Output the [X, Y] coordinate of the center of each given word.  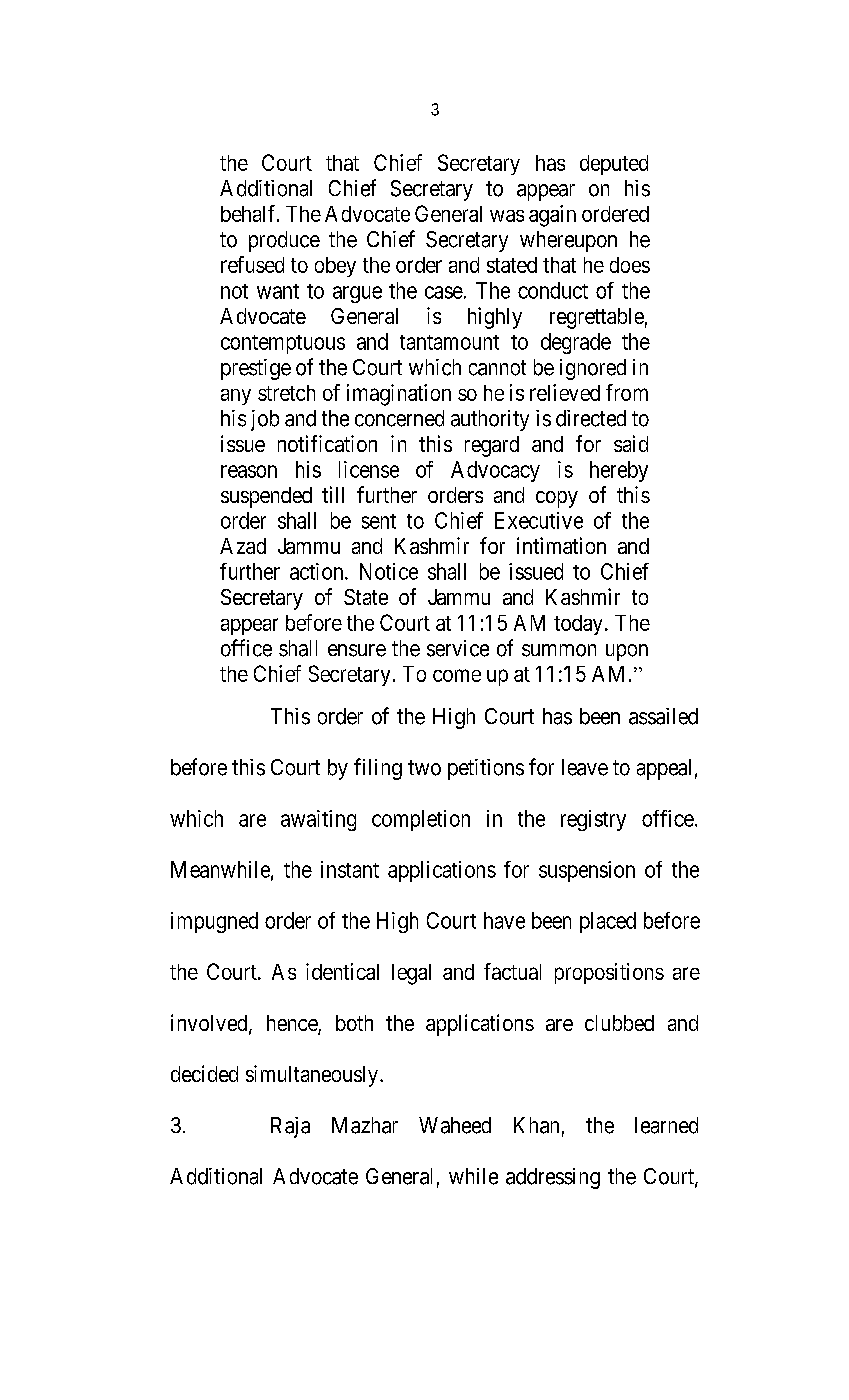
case [444, 292]
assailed [663, 716]
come [457, 675]
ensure [357, 650]
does [630, 265]
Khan [536, 1125]
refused [252, 264]
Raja [290, 1127]
